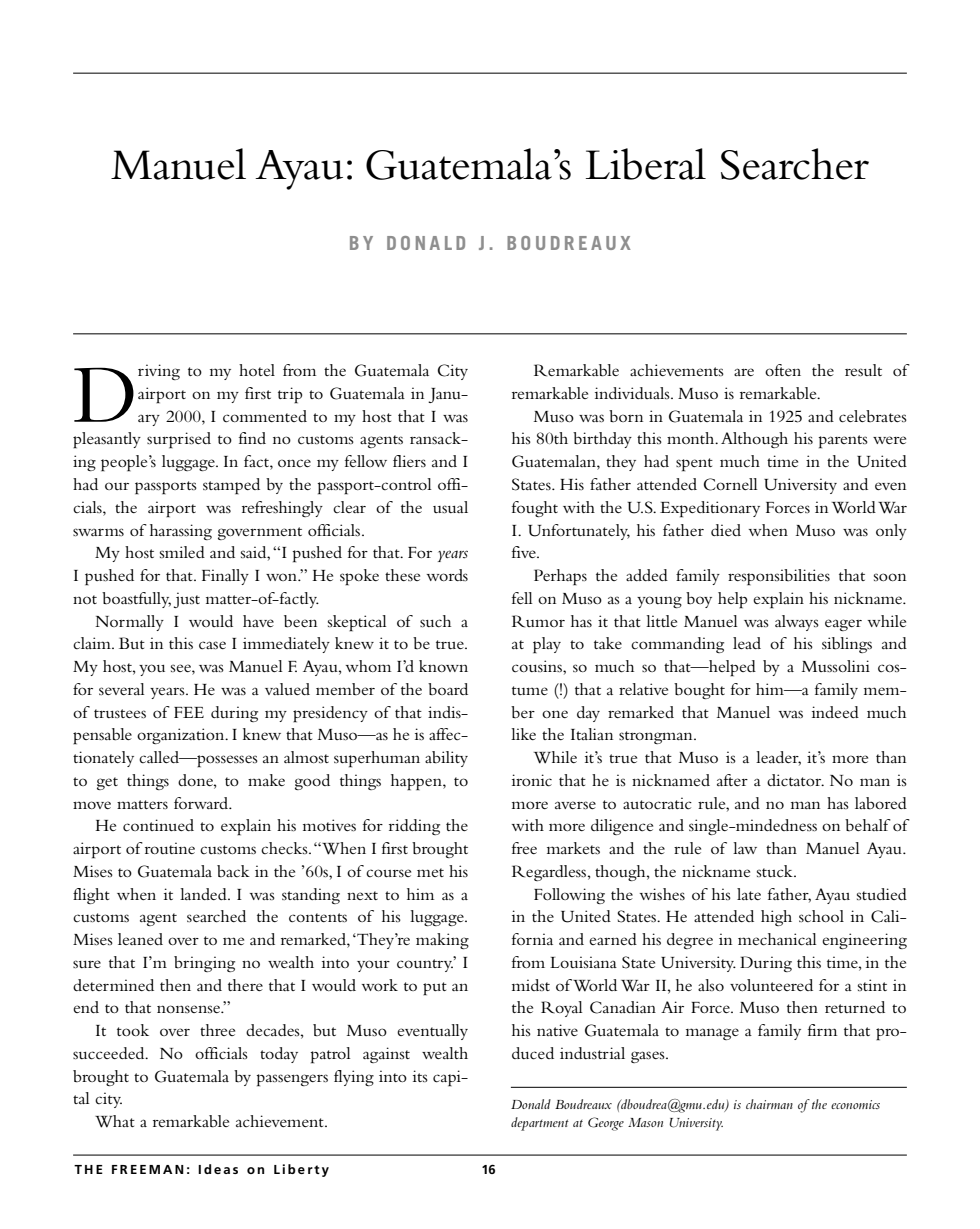 This screenshot has height=1229, width=980. I want to click on Searcher, so click(795, 164).
